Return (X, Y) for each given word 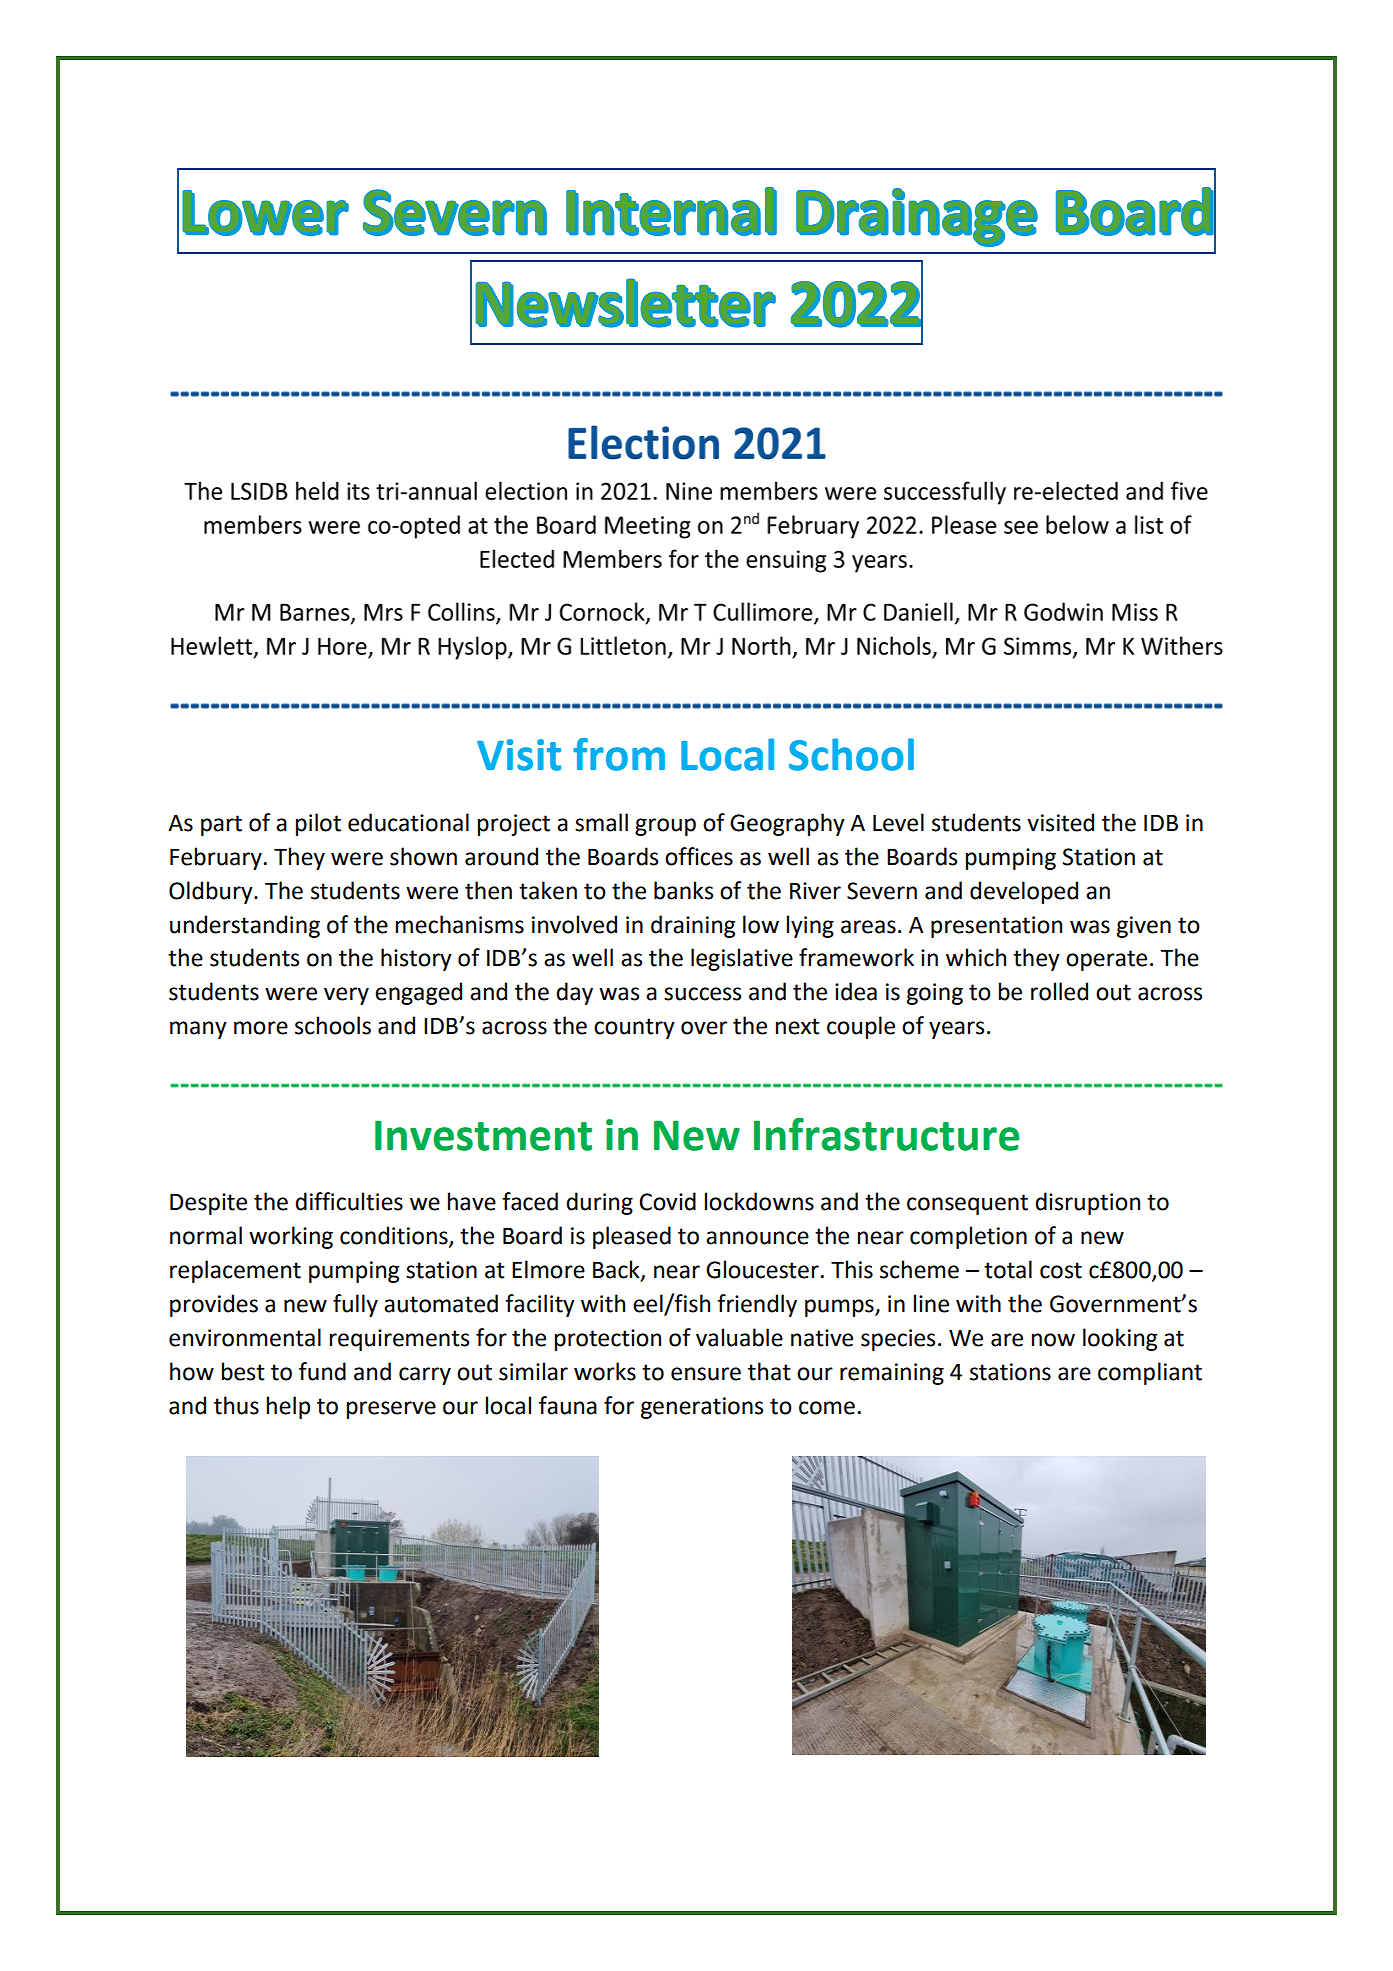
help (288, 1407)
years (956, 1030)
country (634, 1028)
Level (898, 822)
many (198, 1030)
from (619, 754)
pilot (318, 824)
